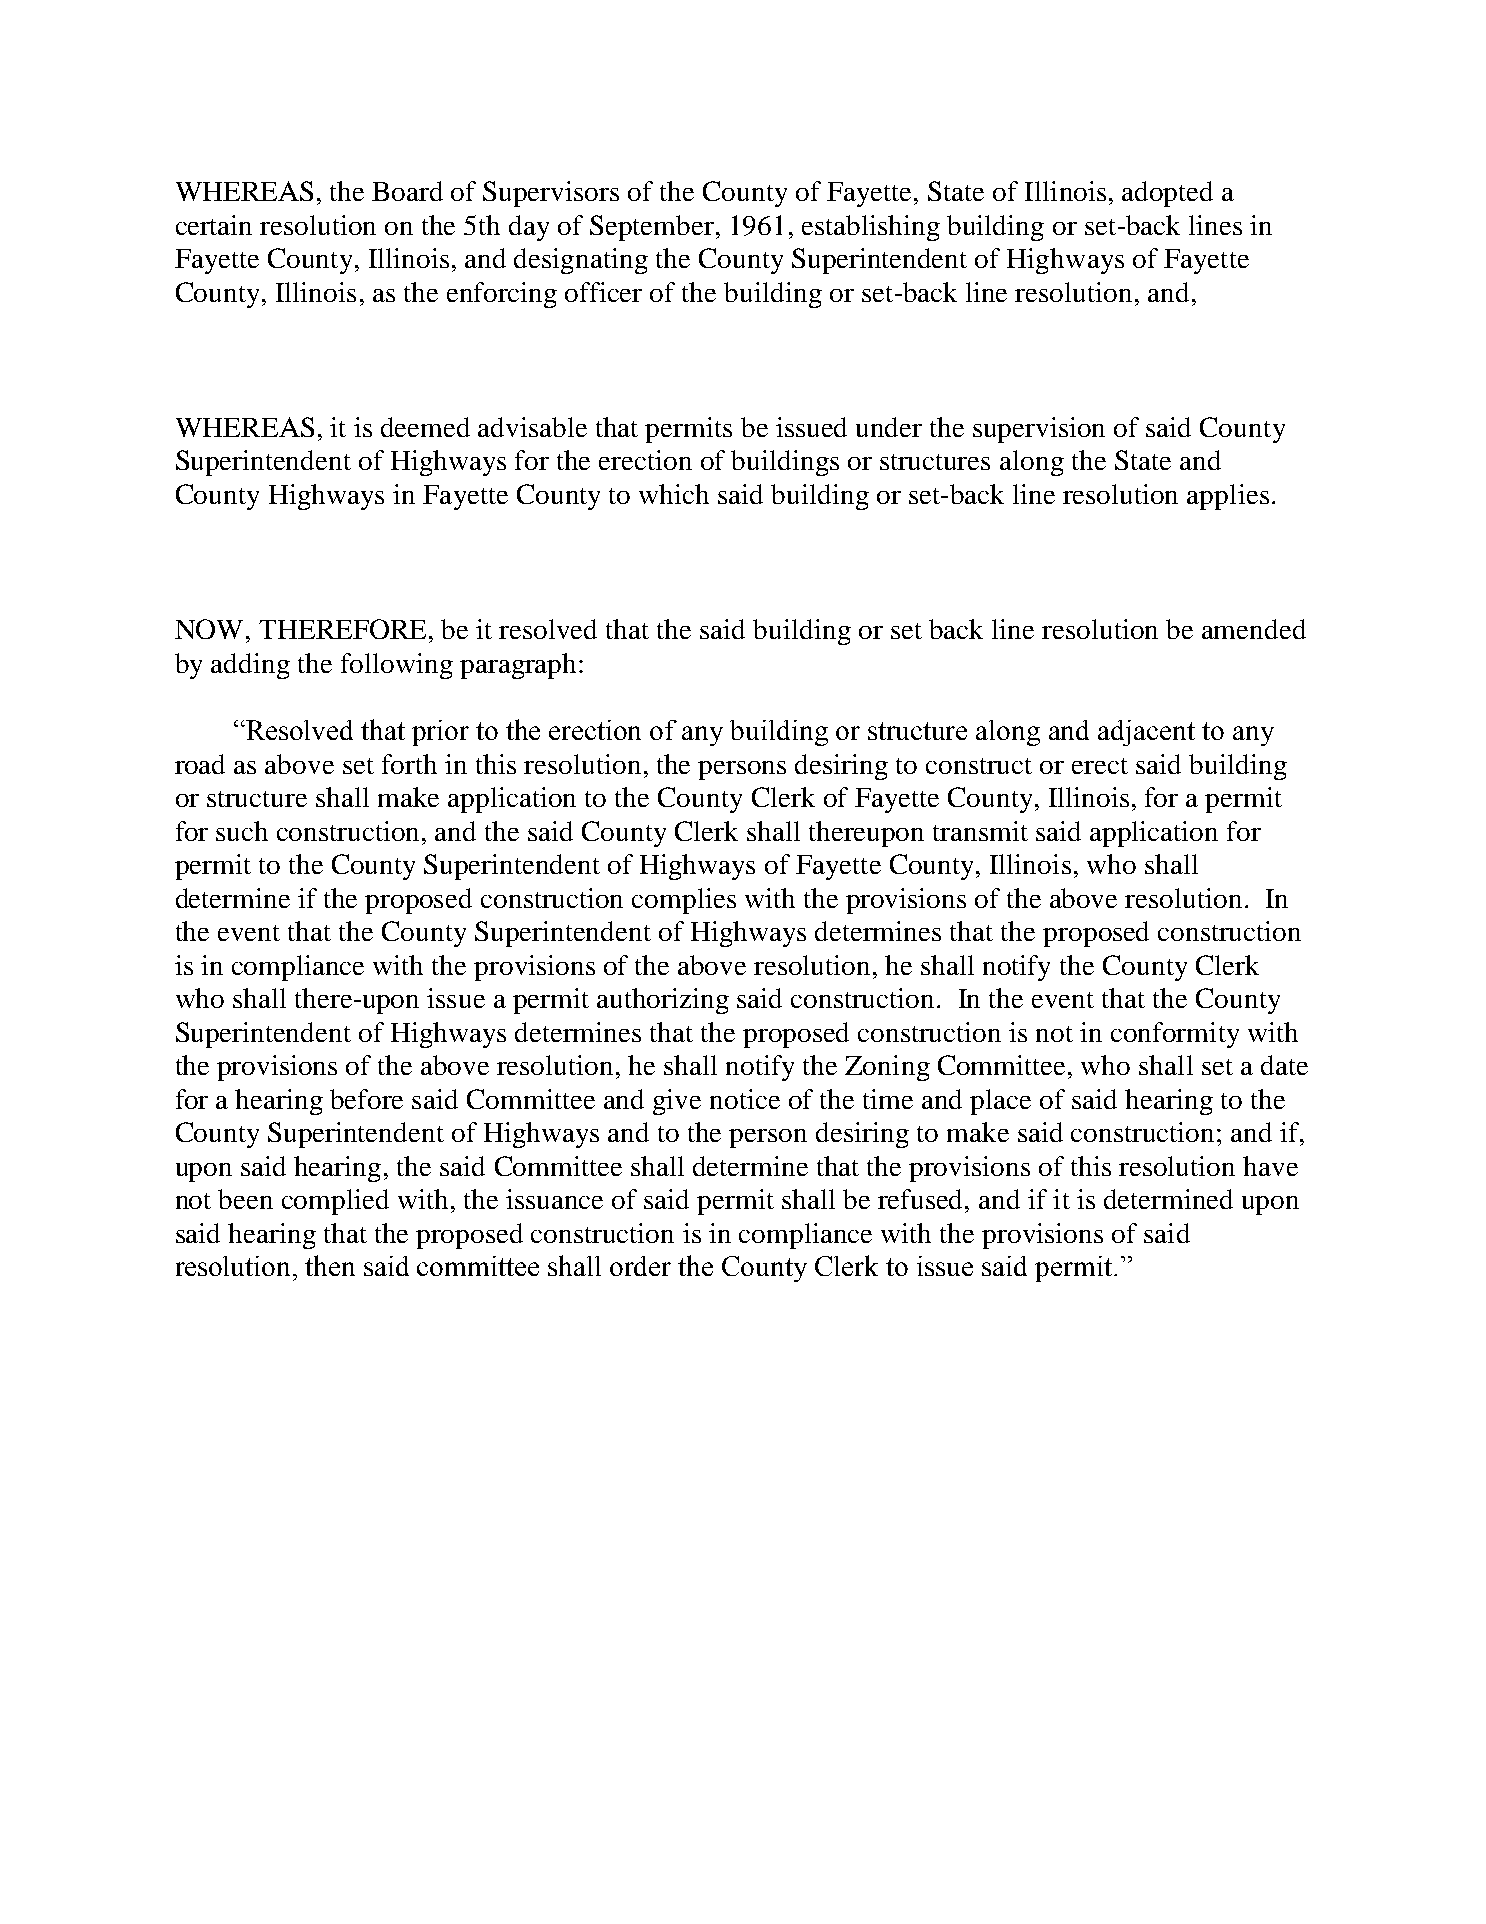 The height and width of the image is (1924, 1486). I want to click on order, so click(640, 1266).
